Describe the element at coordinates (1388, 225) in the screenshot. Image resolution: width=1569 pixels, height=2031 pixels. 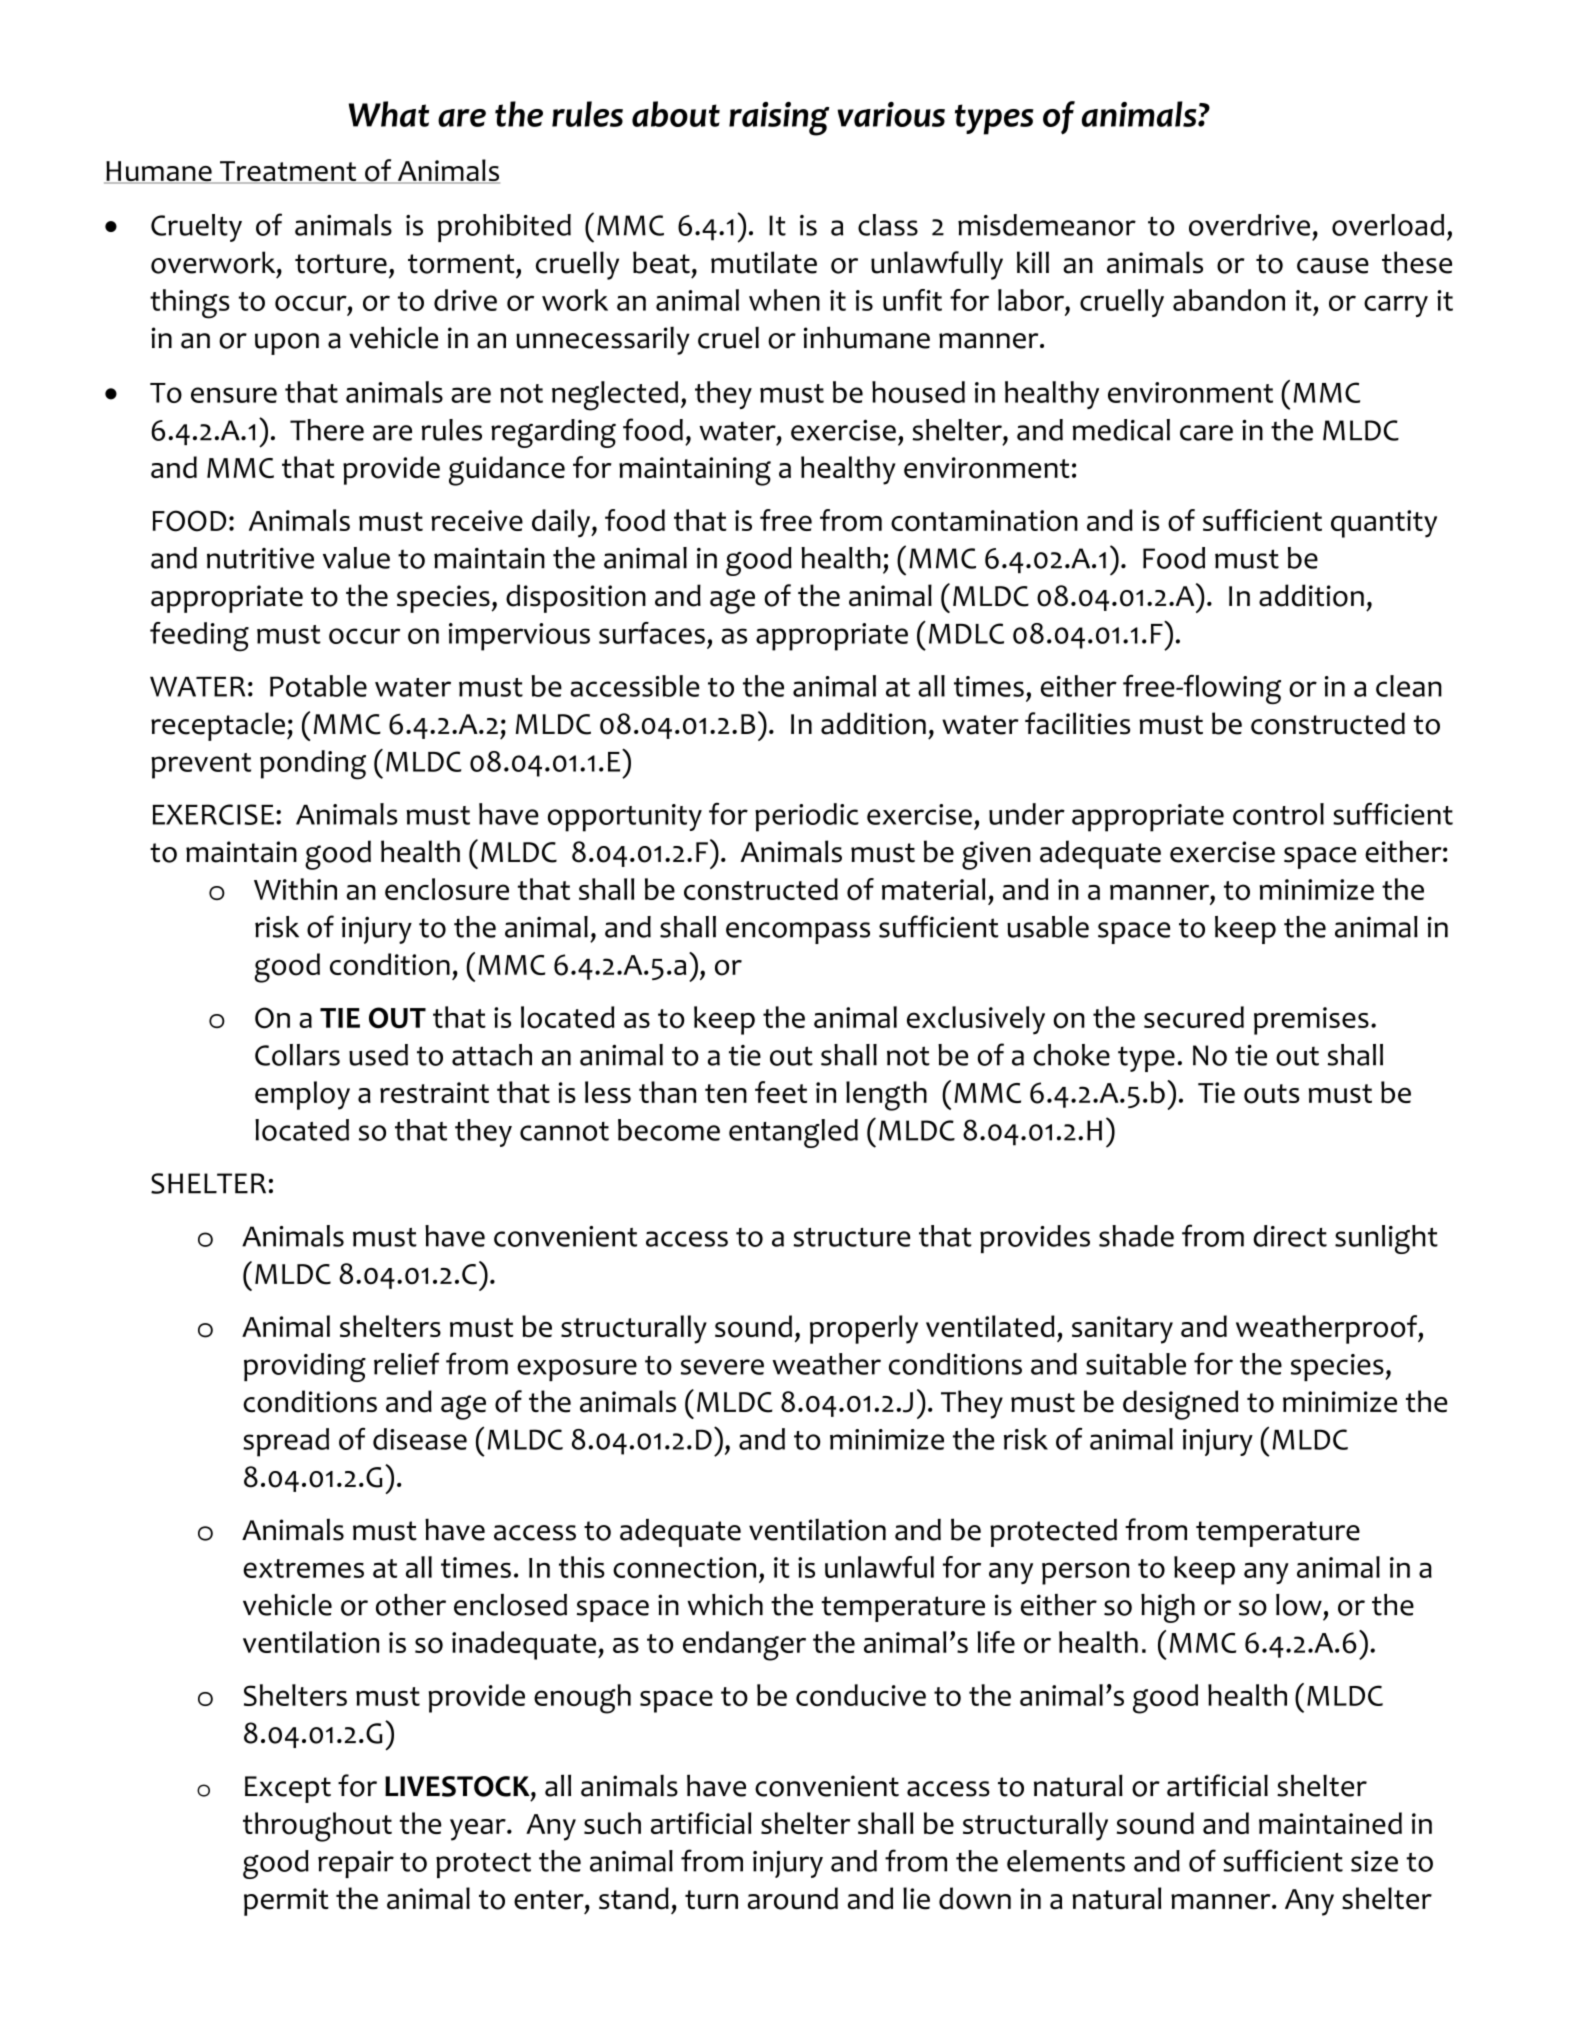
I see `overload` at that location.
